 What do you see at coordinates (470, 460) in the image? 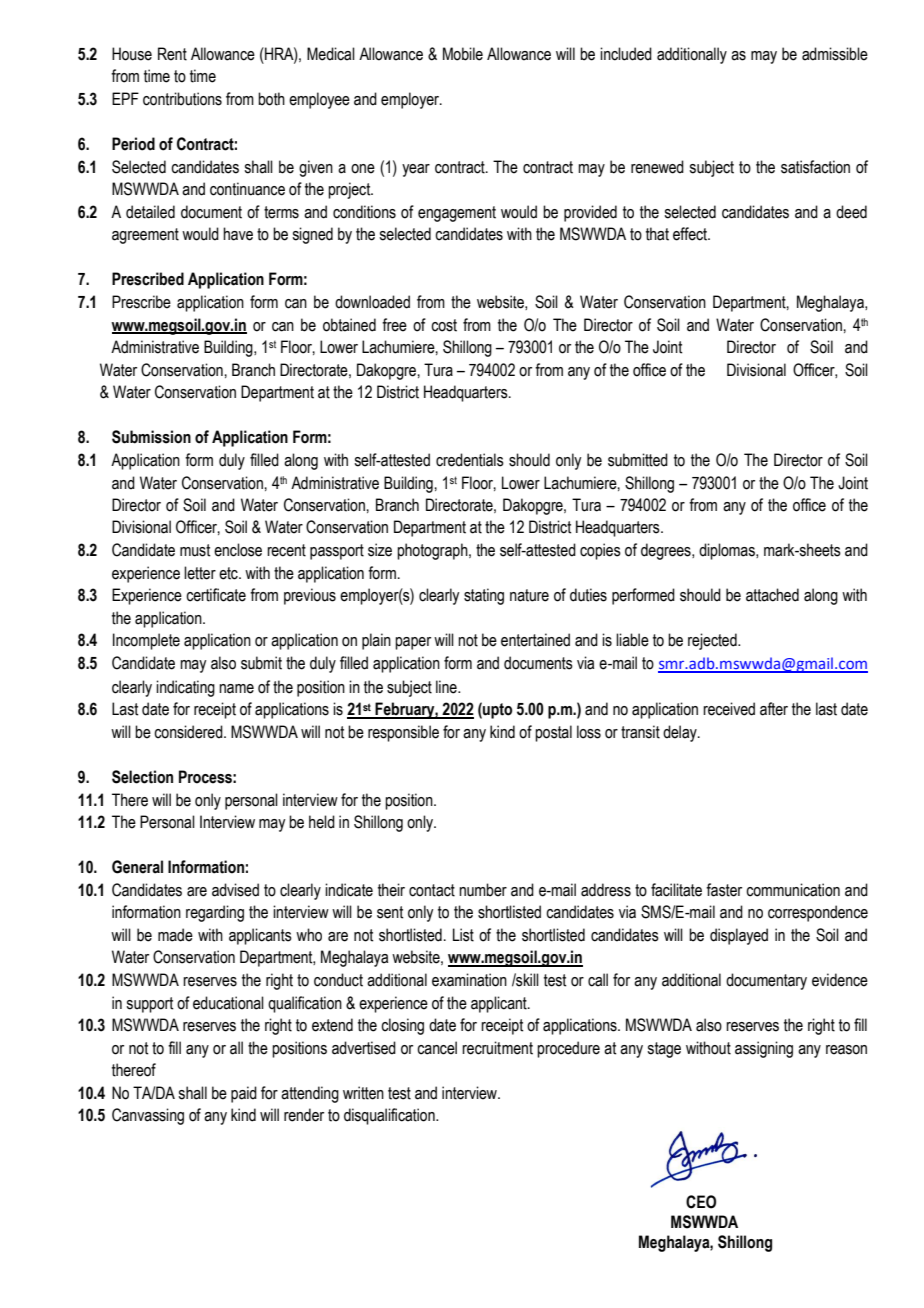
I see `credentials` at bounding box center [470, 460].
